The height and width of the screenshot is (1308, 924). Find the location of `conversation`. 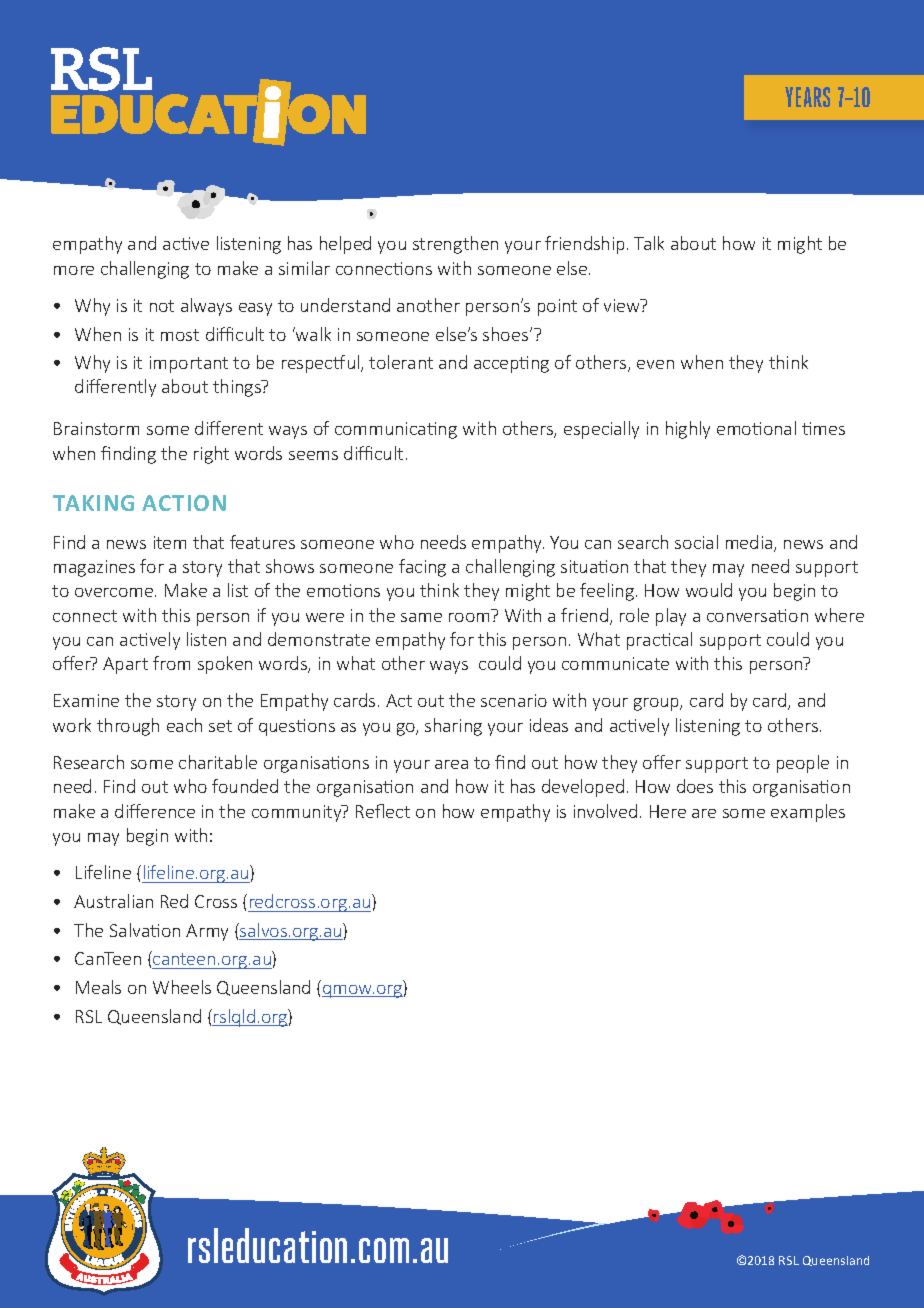

conversation is located at coordinates (757, 615).
